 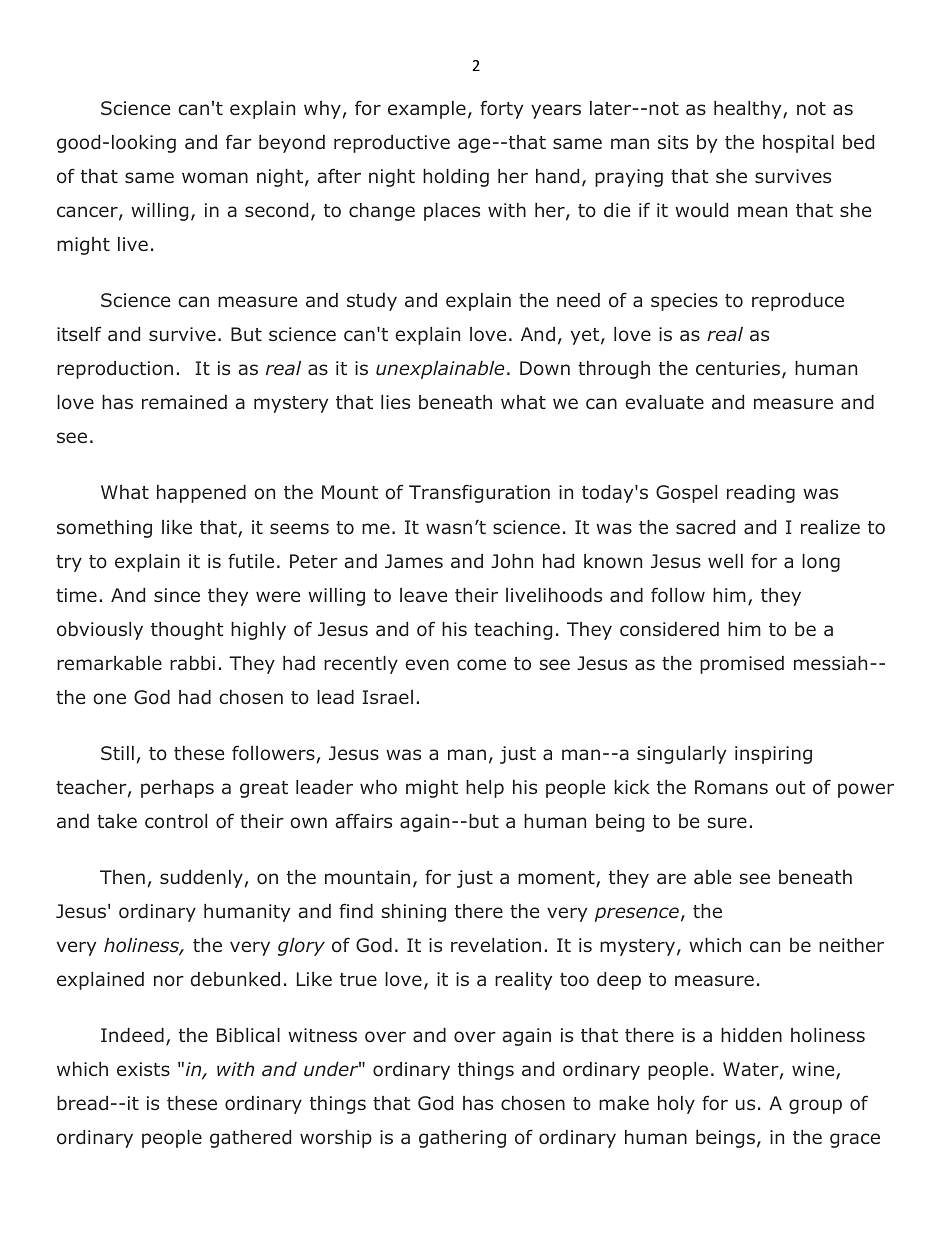 What do you see at coordinates (177, 789) in the image?
I see `perhaps` at bounding box center [177, 789].
